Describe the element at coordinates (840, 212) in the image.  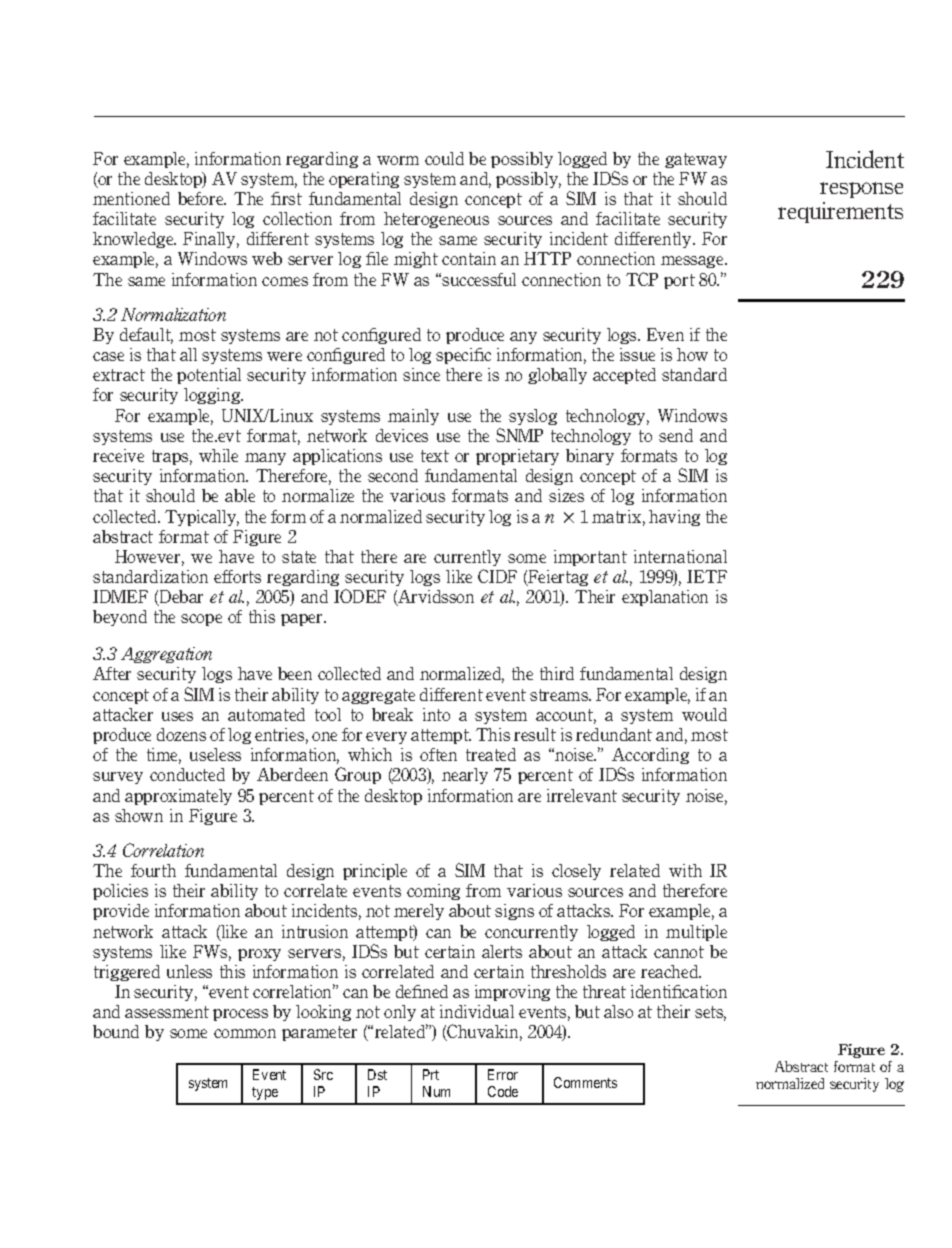
I see `requirements` at that location.
